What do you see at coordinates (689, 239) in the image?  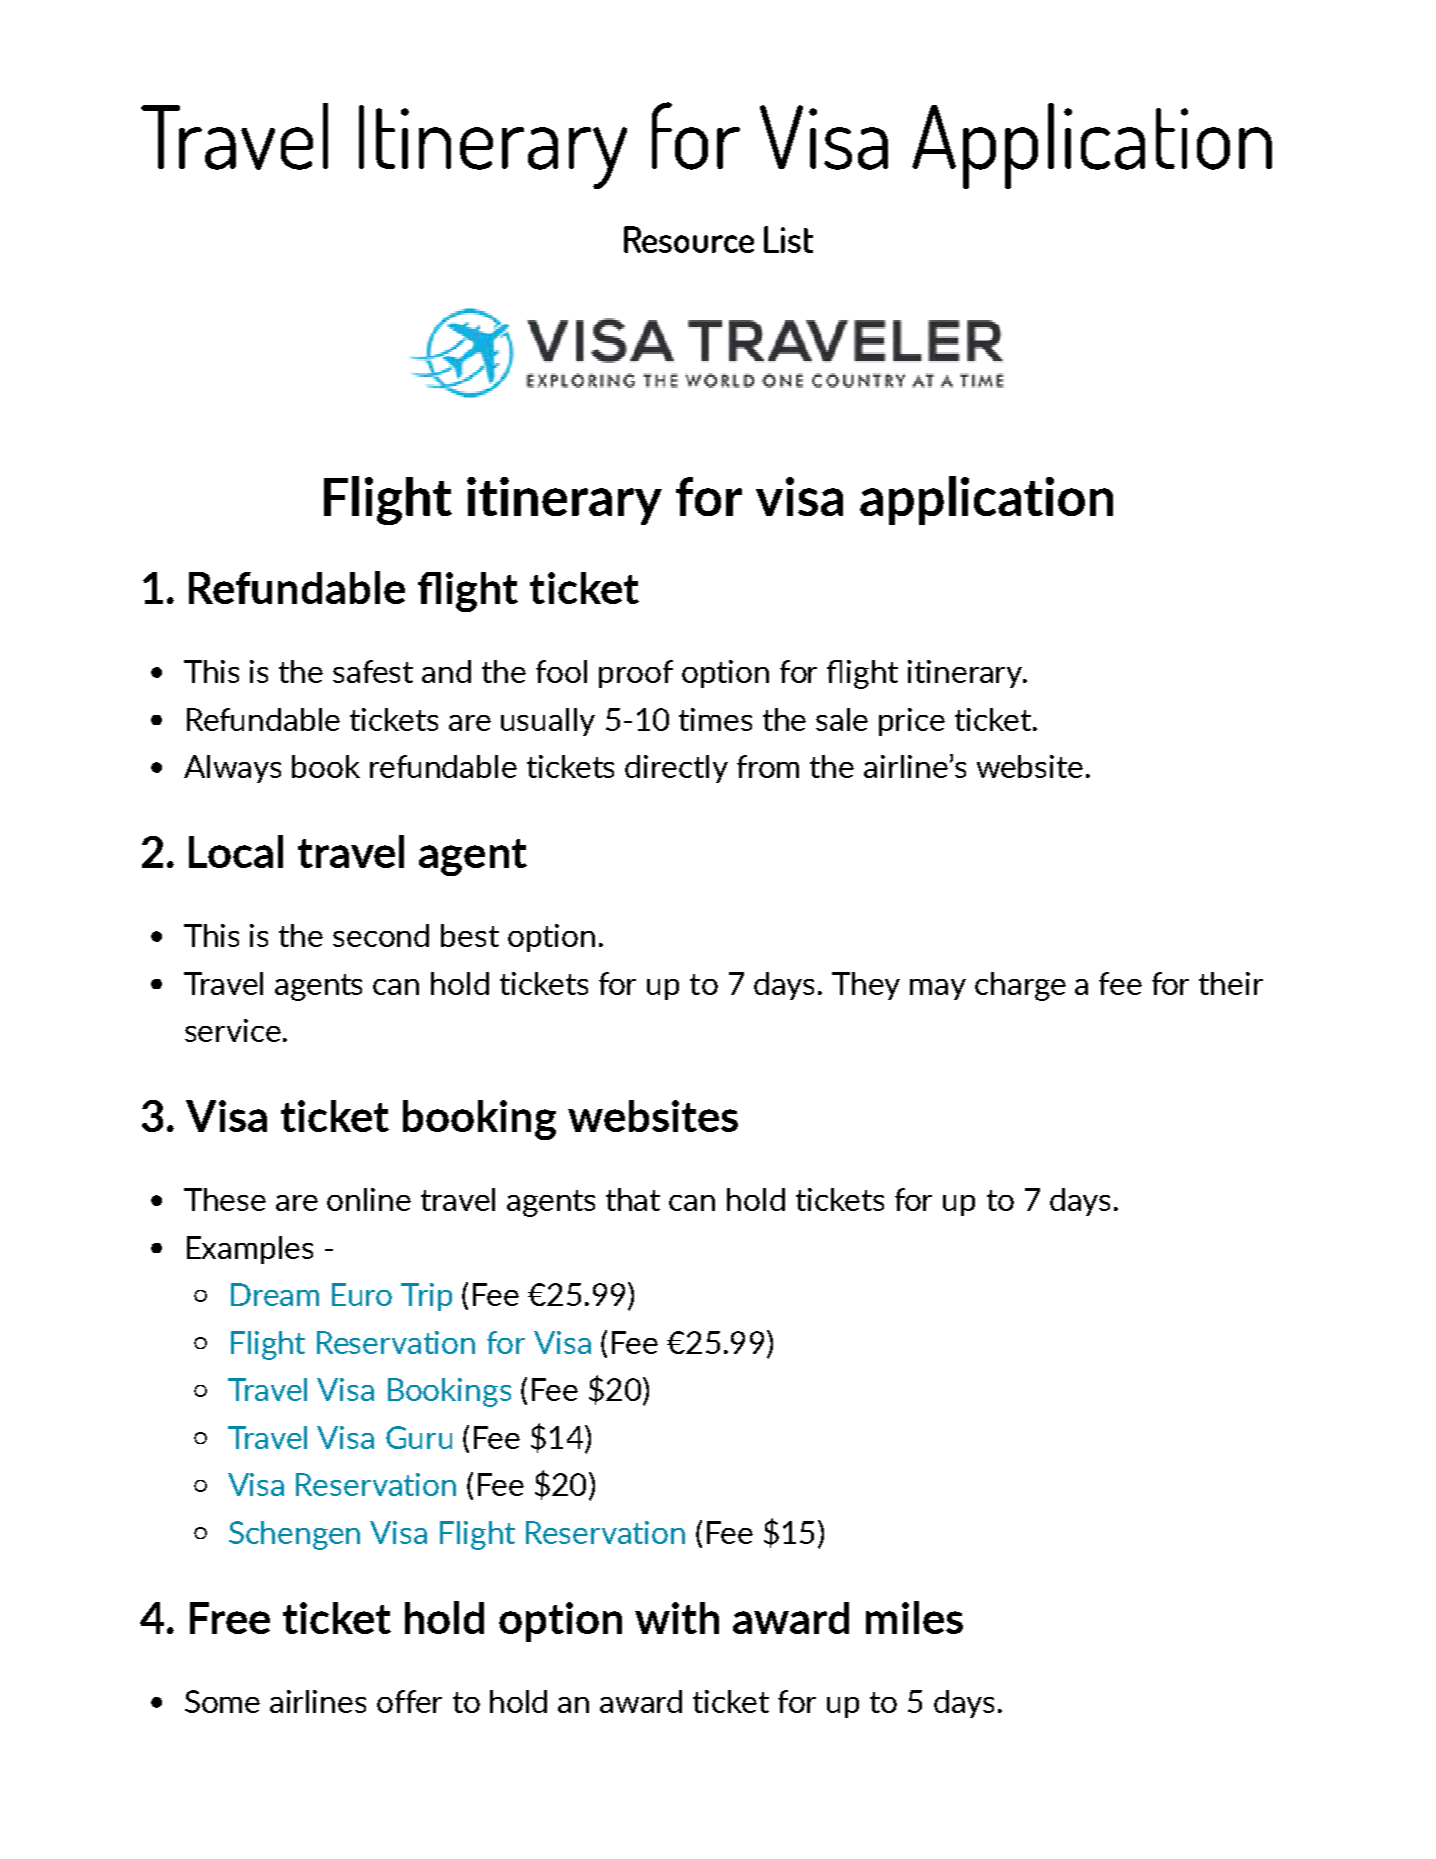 I see `Resource` at bounding box center [689, 239].
